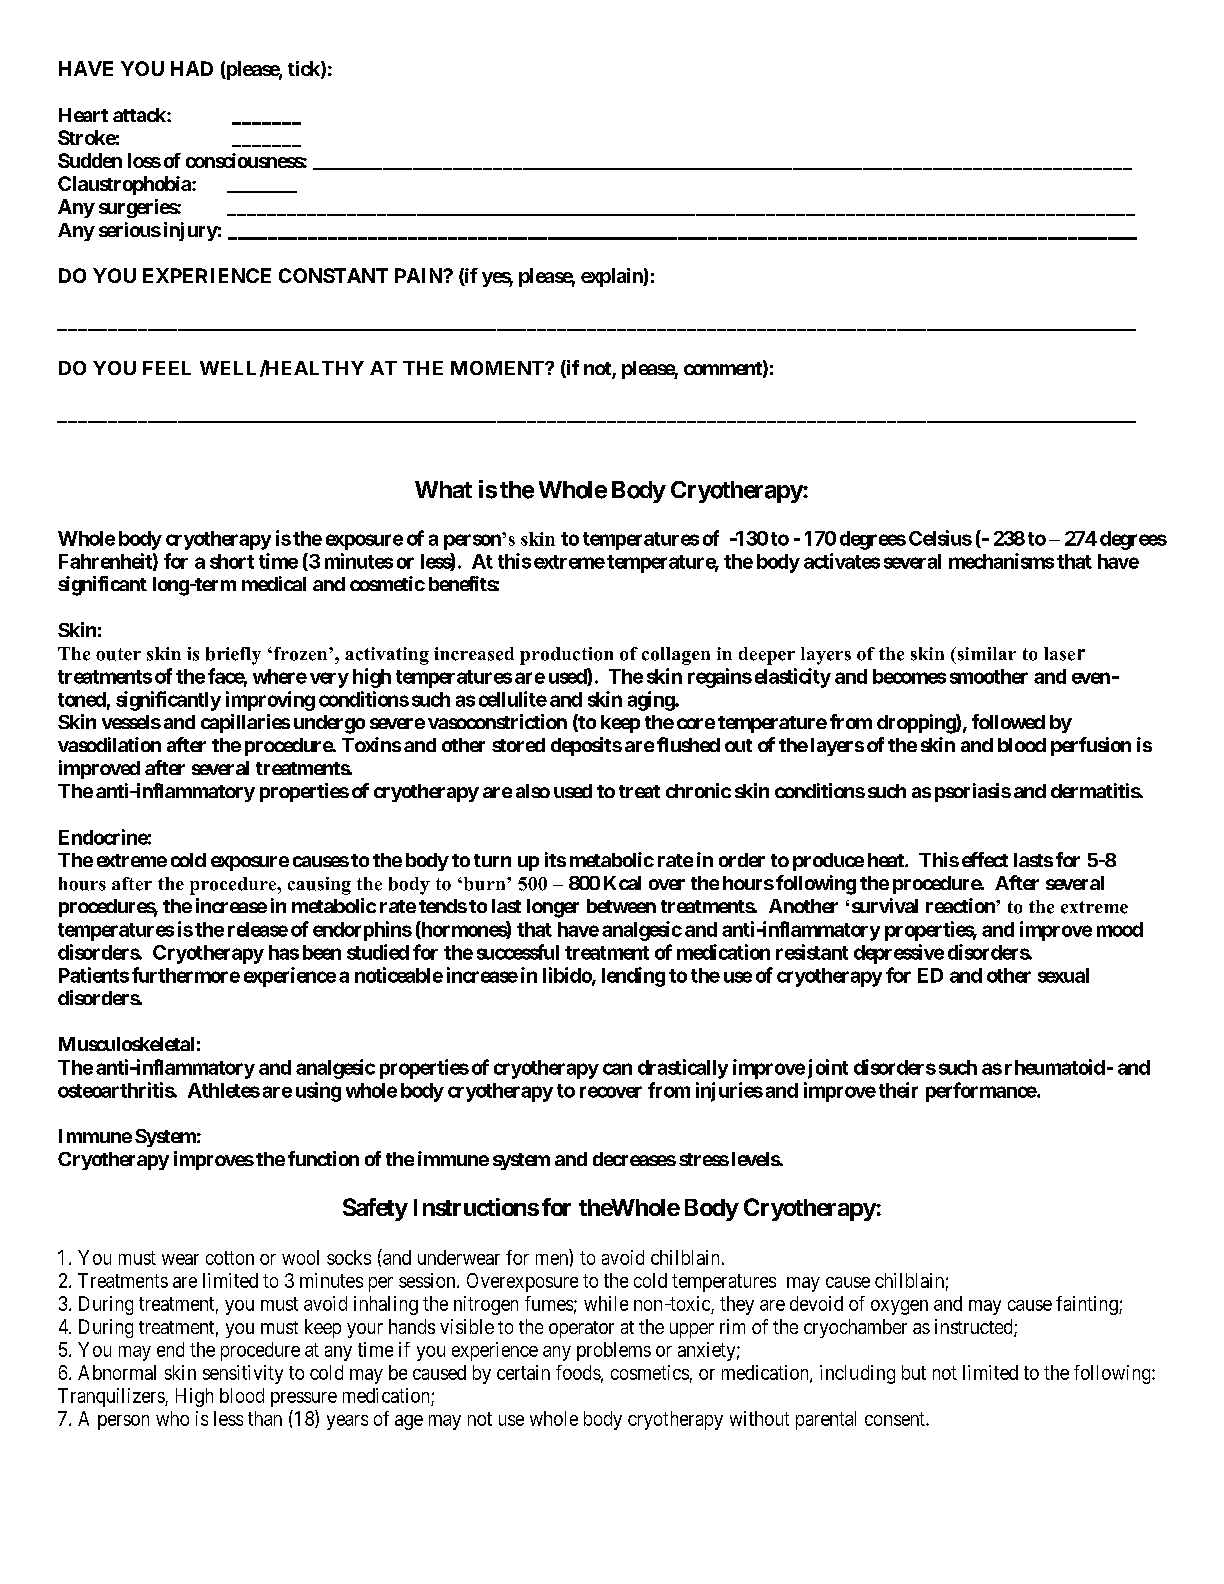 The image size is (1224, 1584). What do you see at coordinates (518, 745) in the screenshot?
I see `stored` at bounding box center [518, 745].
